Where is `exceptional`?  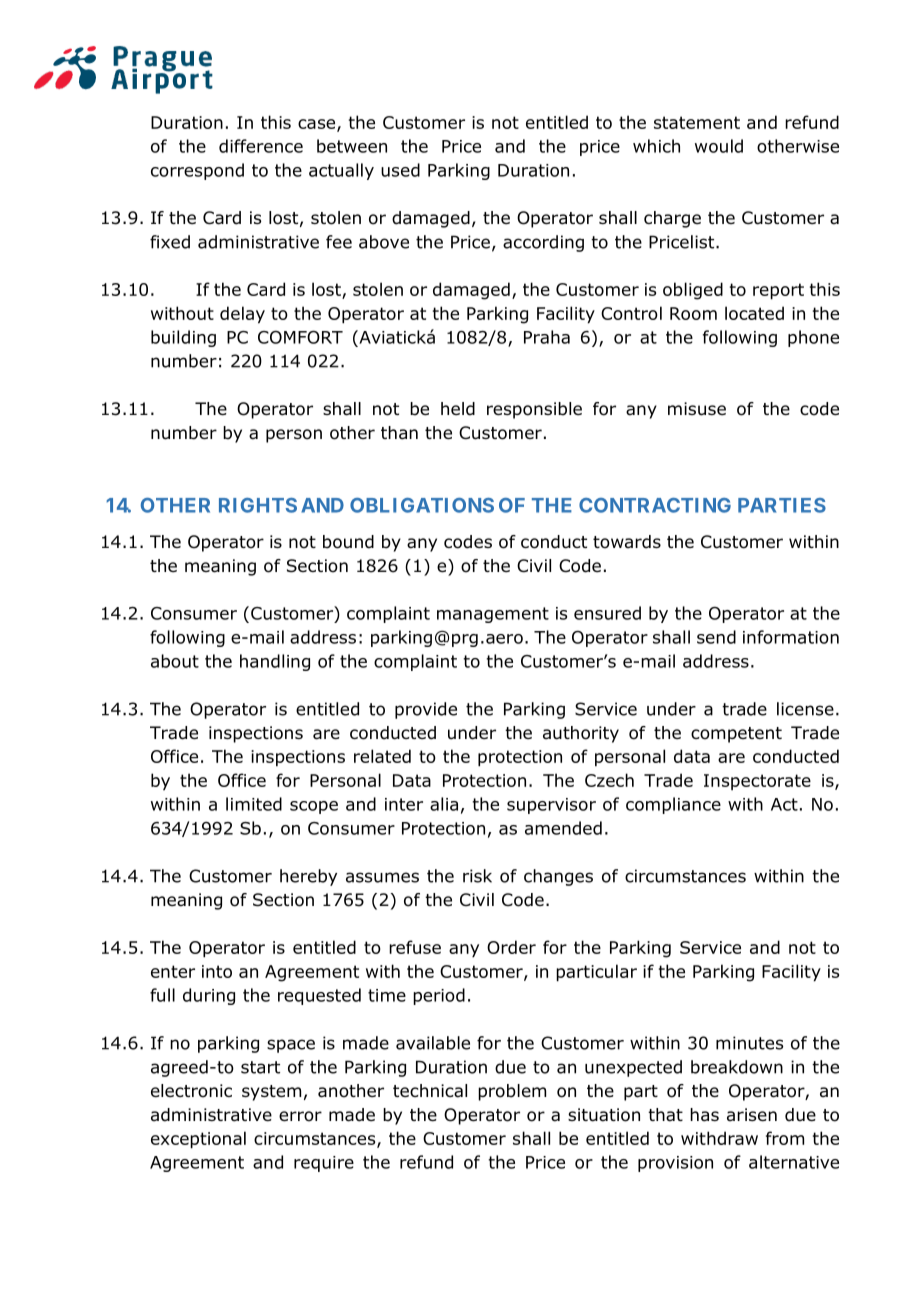 exceptional is located at coordinates (198, 1140).
